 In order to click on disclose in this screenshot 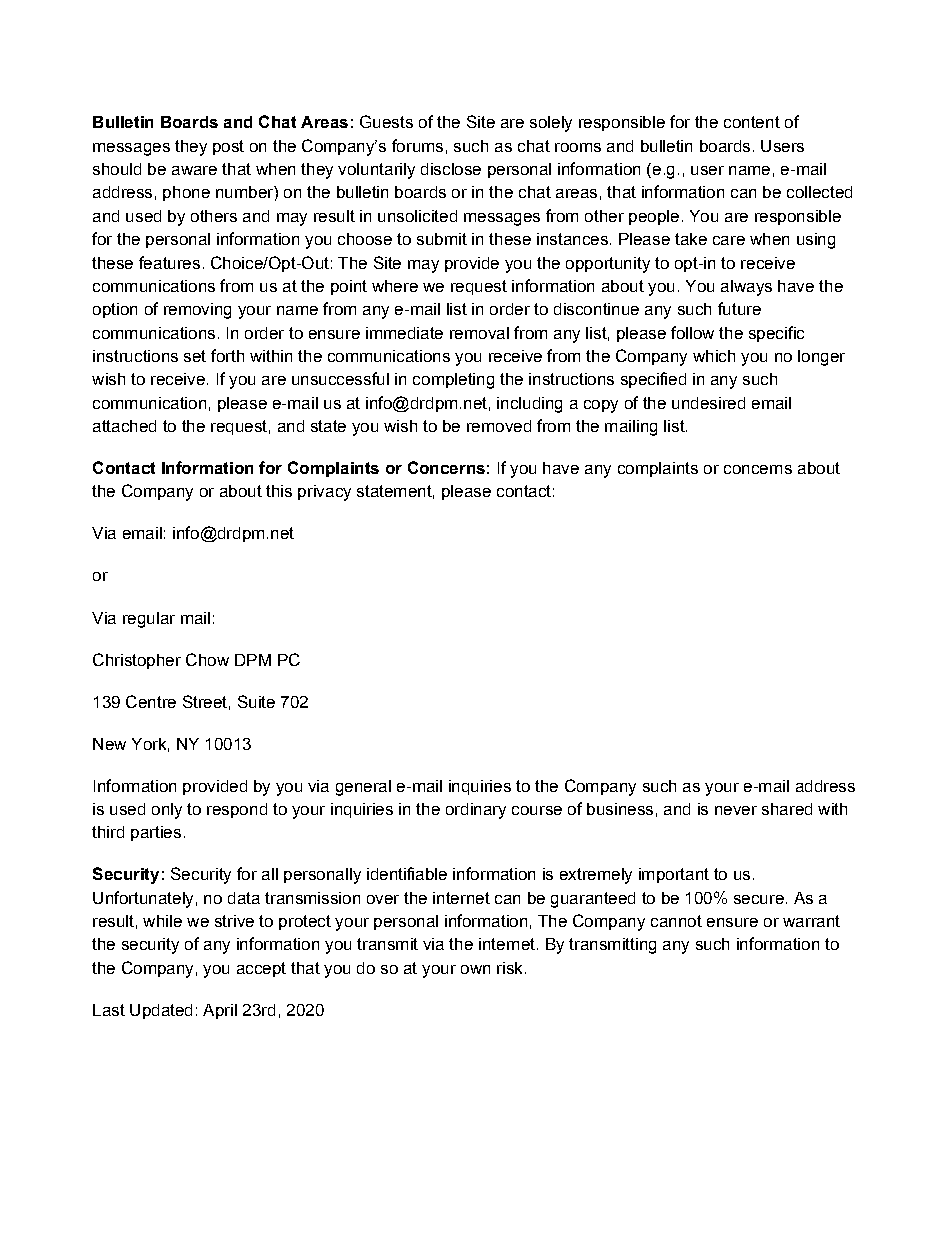, I will do `click(451, 169)`.
